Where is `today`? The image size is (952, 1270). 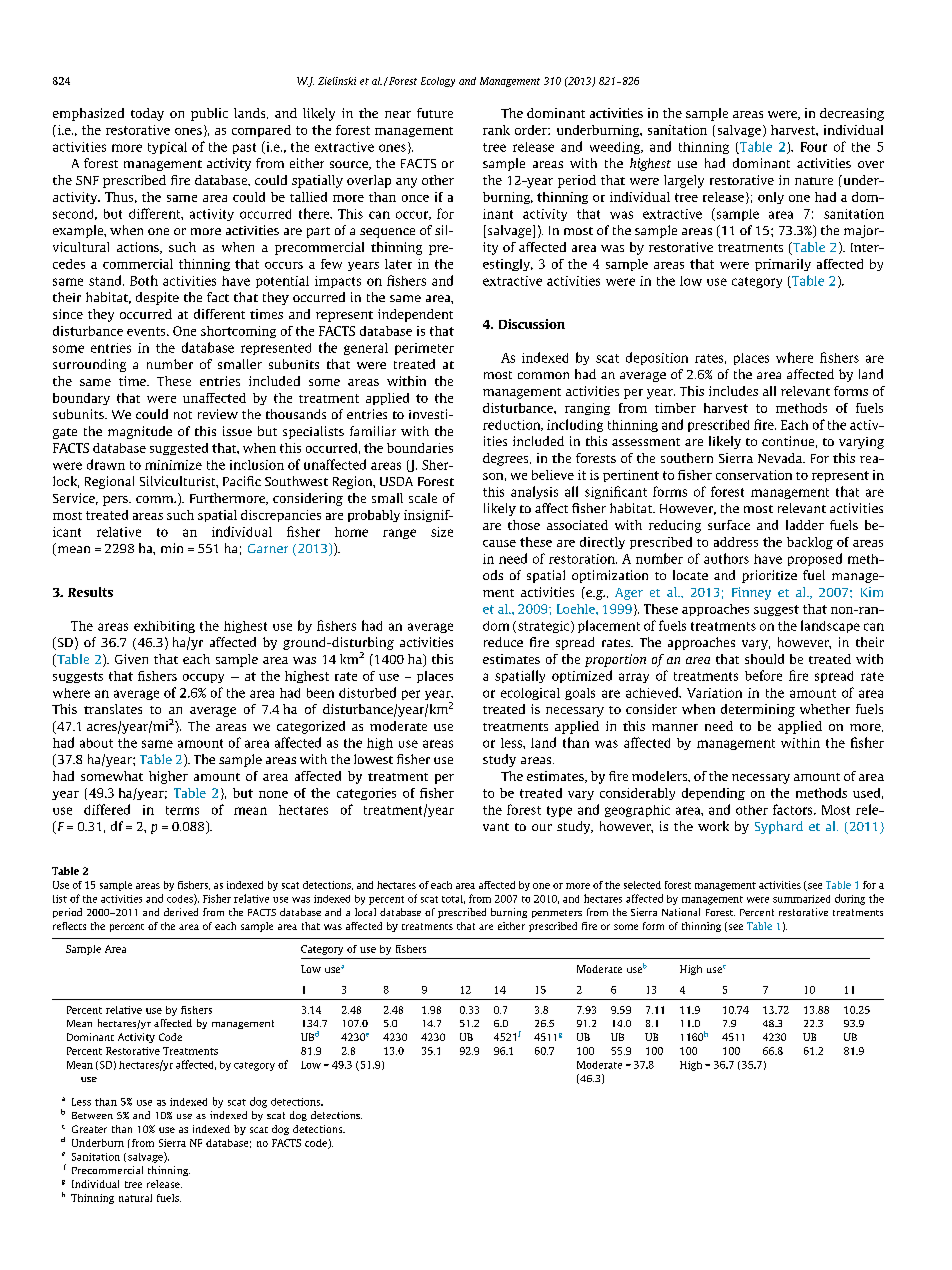 today is located at coordinates (147, 114).
